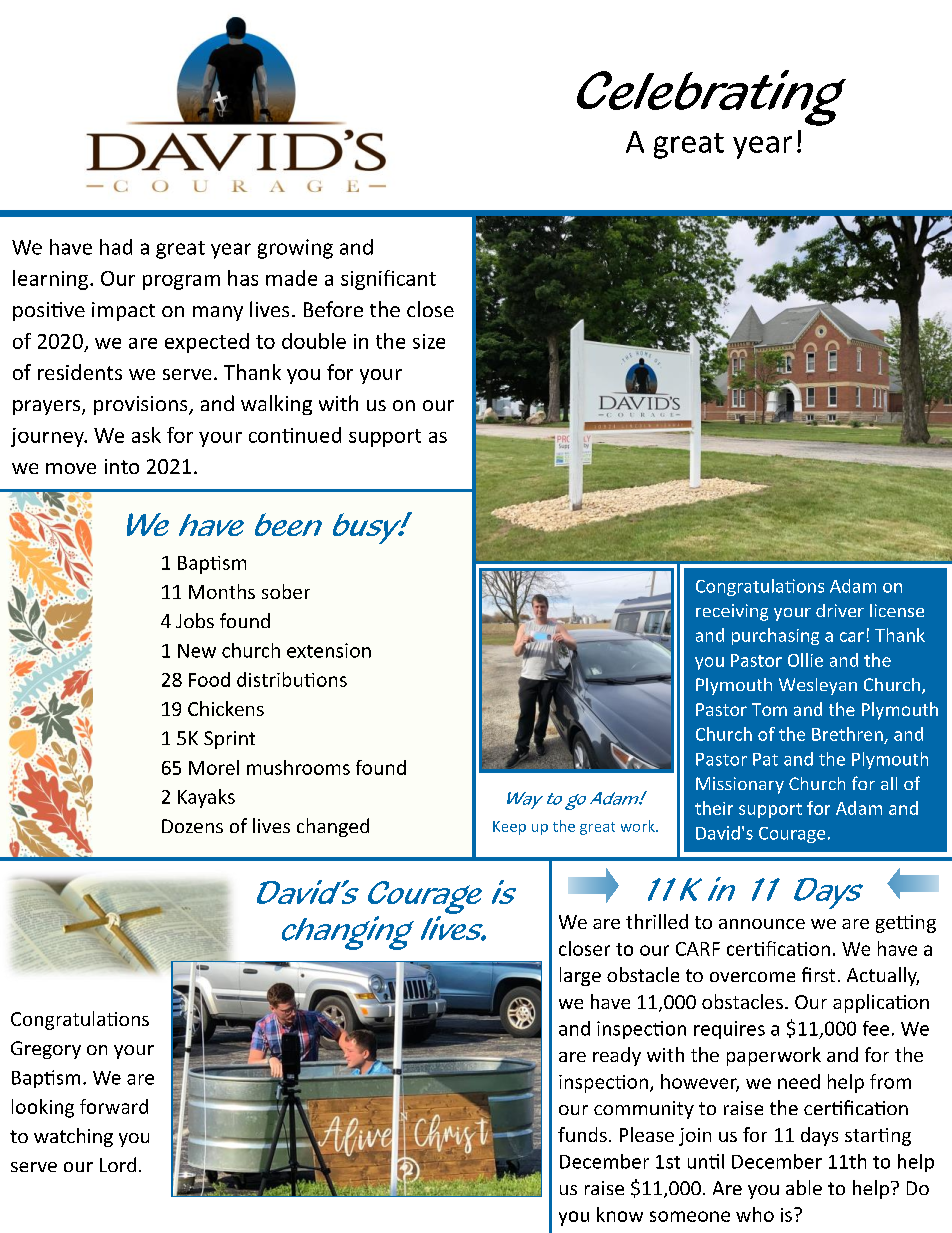  Describe the element at coordinates (840, 610) in the document. I see `driver` at that location.
